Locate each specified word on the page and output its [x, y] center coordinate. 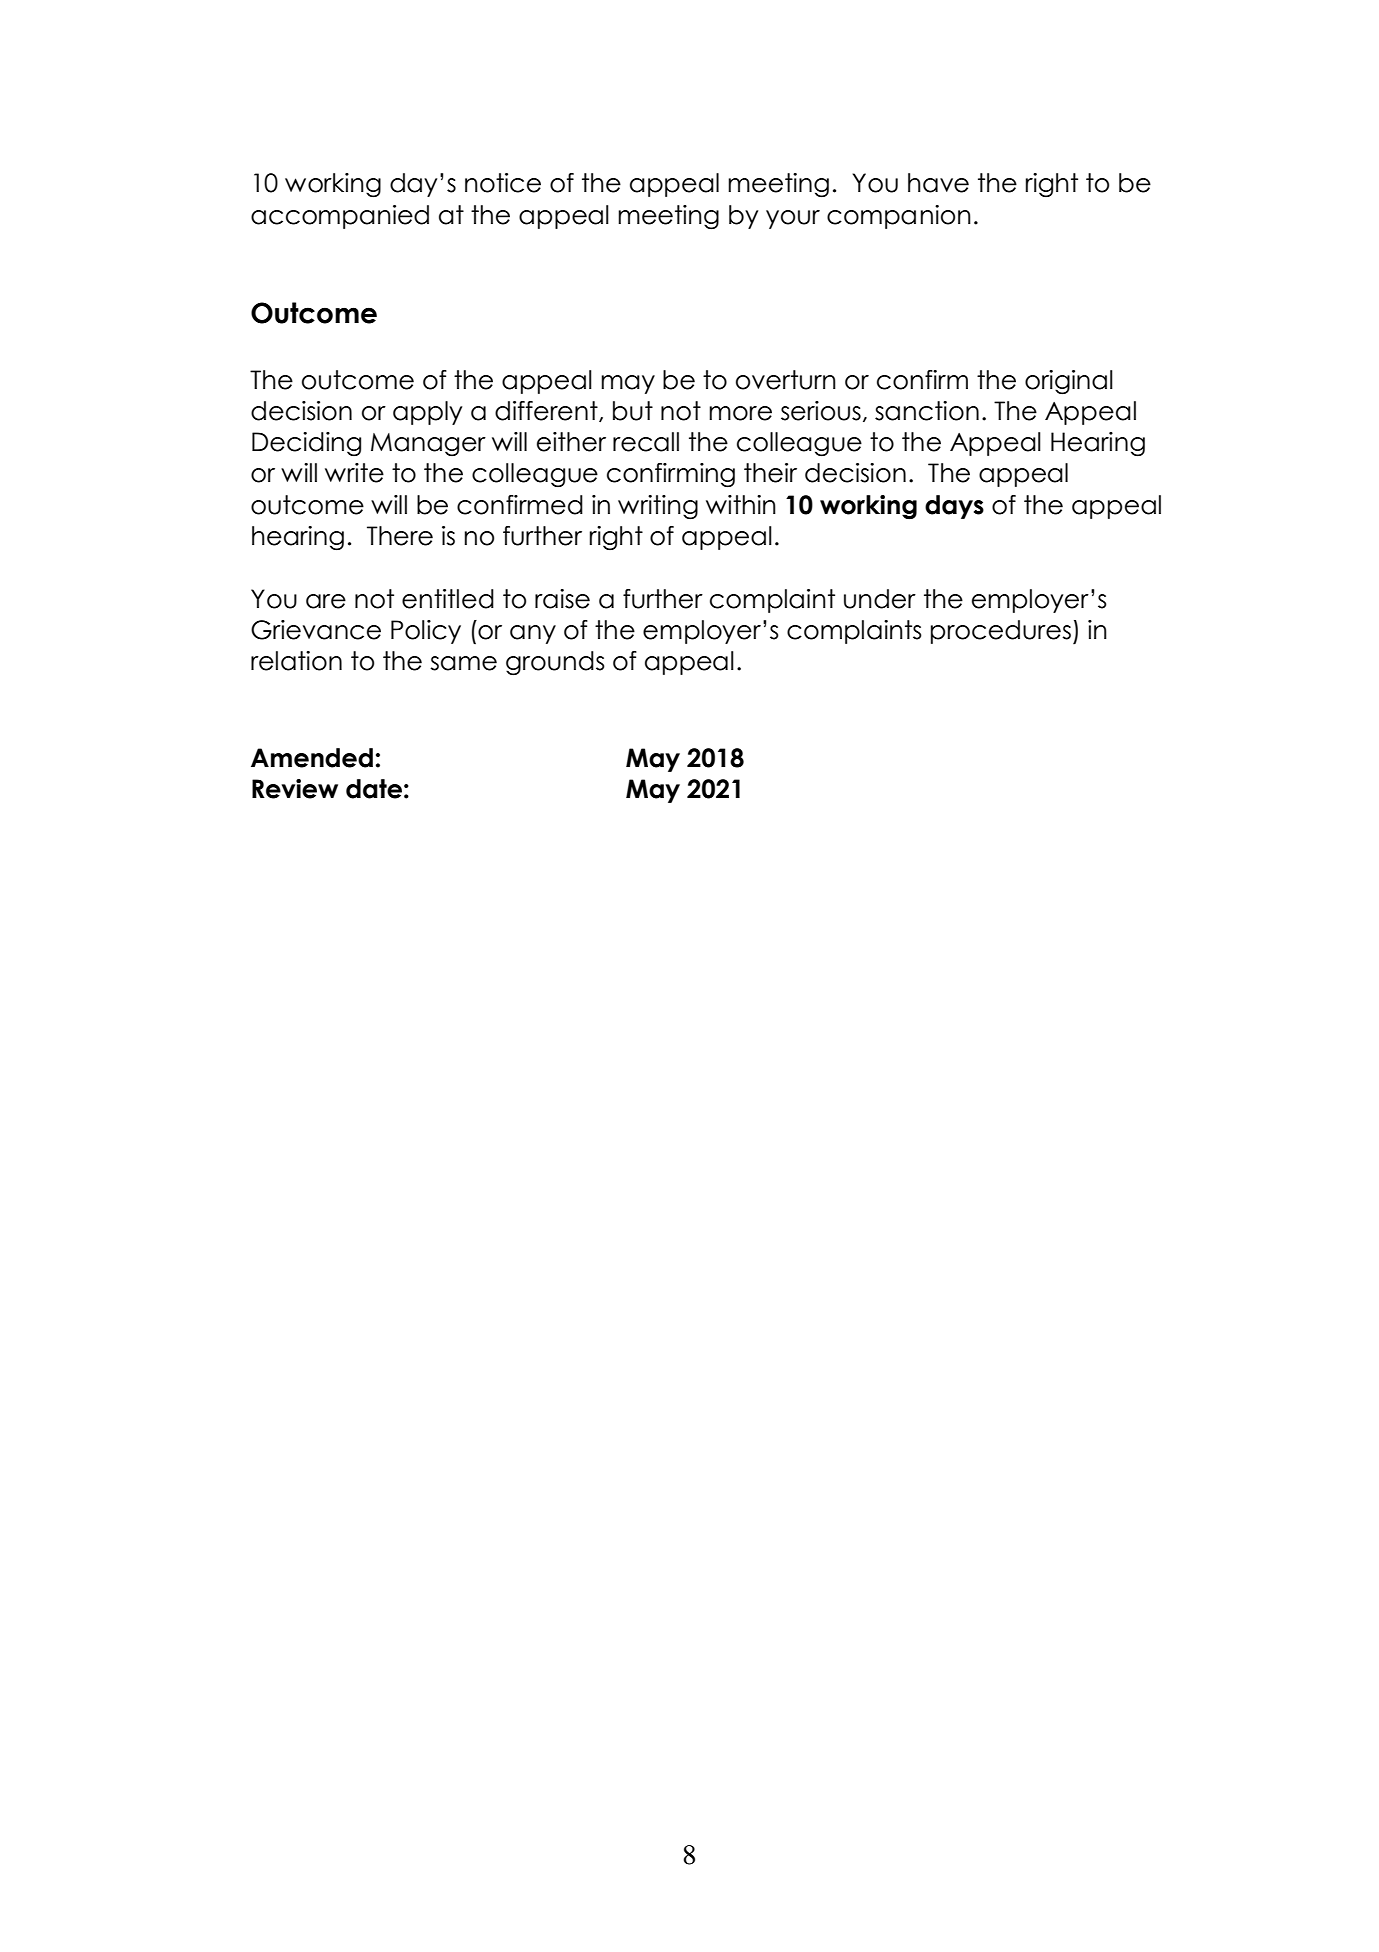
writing [658, 507]
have [938, 183]
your [793, 219]
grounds [555, 663]
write [354, 473]
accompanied [340, 217]
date [374, 789]
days [954, 507]
